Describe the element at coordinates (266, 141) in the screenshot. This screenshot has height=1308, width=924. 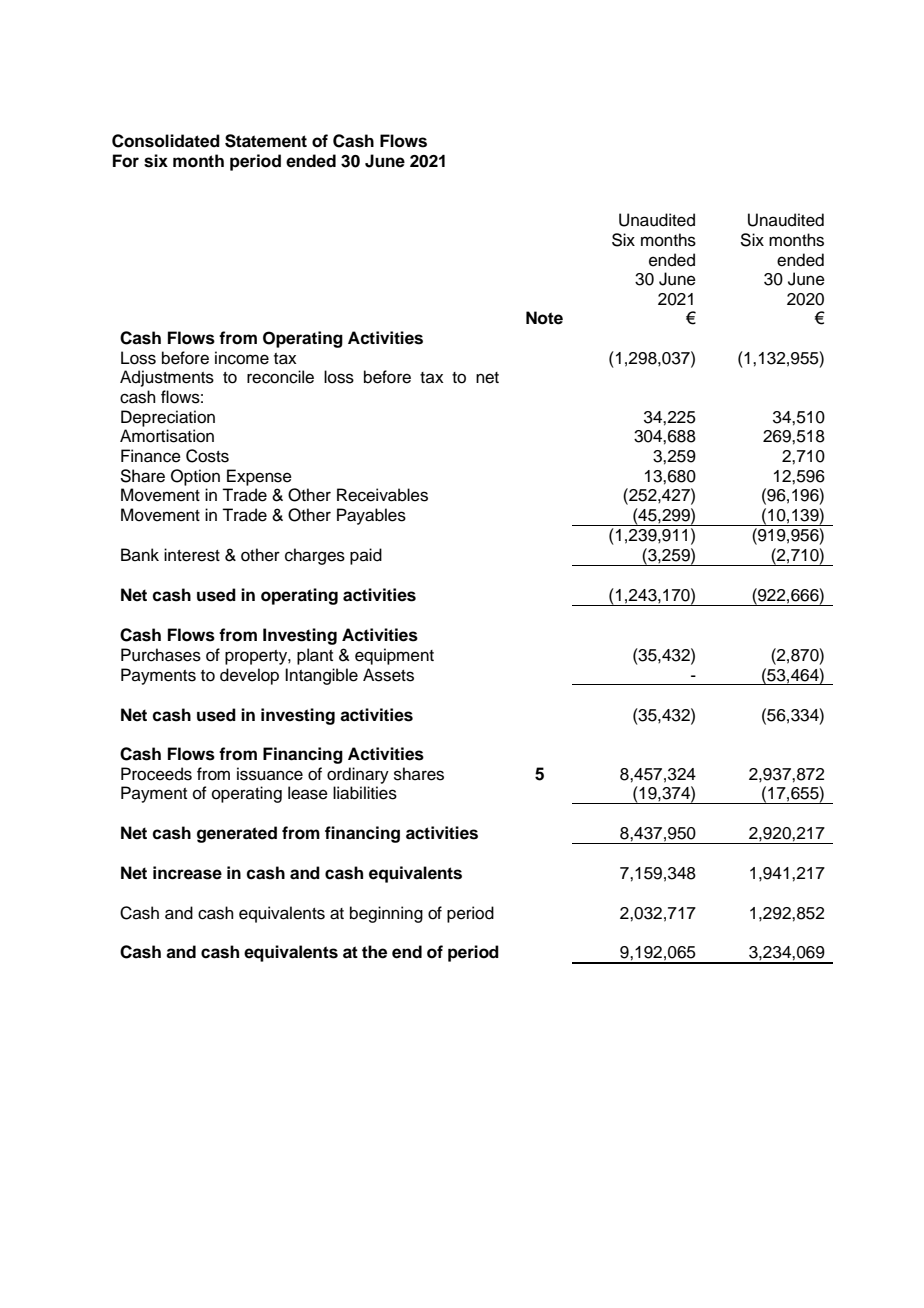
I see `Statement` at that location.
